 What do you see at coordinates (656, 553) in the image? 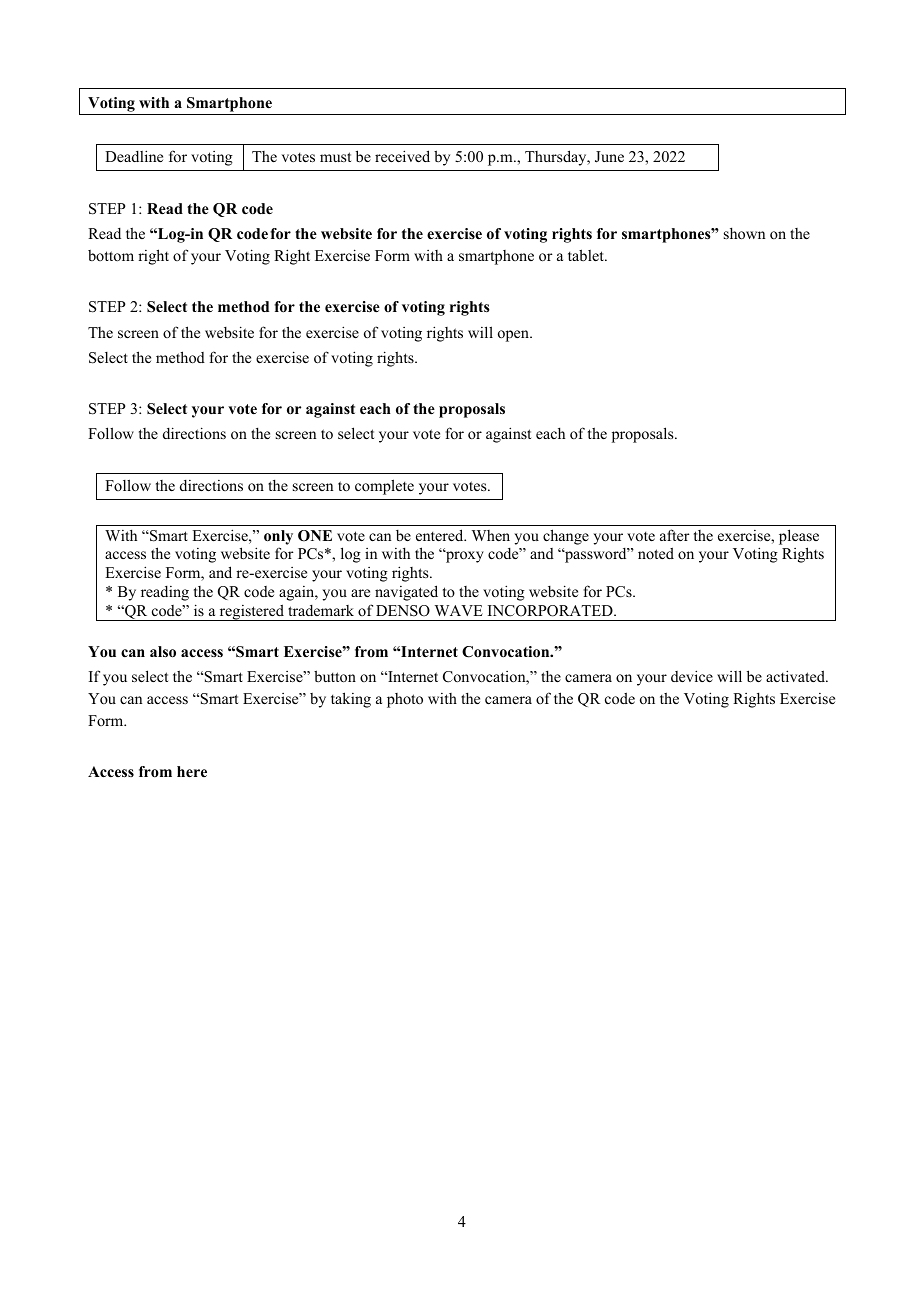
I see `noted` at bounding box center [656, 553].
